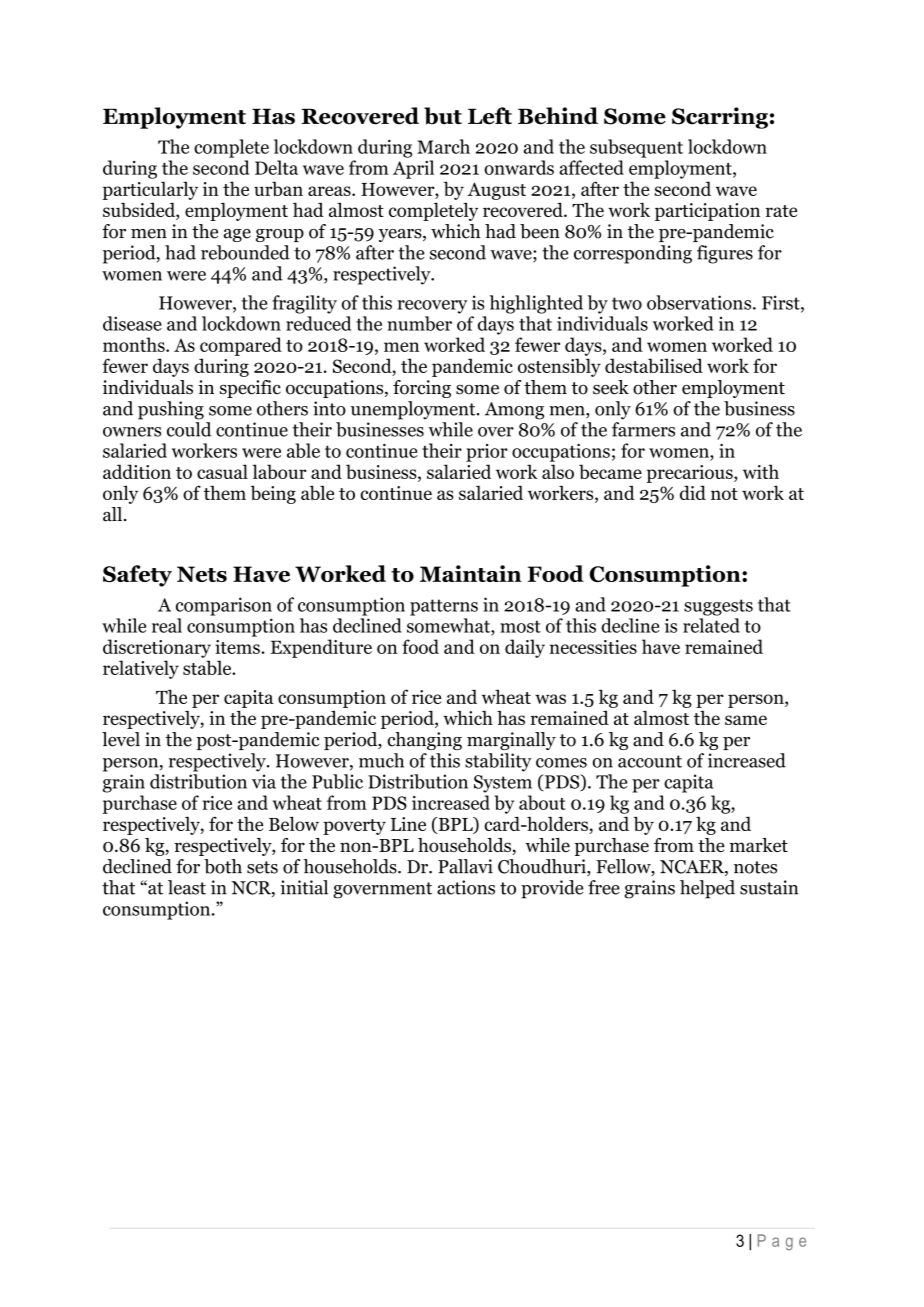 This image has width=924, height=1307. Describe the element at coordinates (720, 118) in the image. I see `Scarring` at that location.
